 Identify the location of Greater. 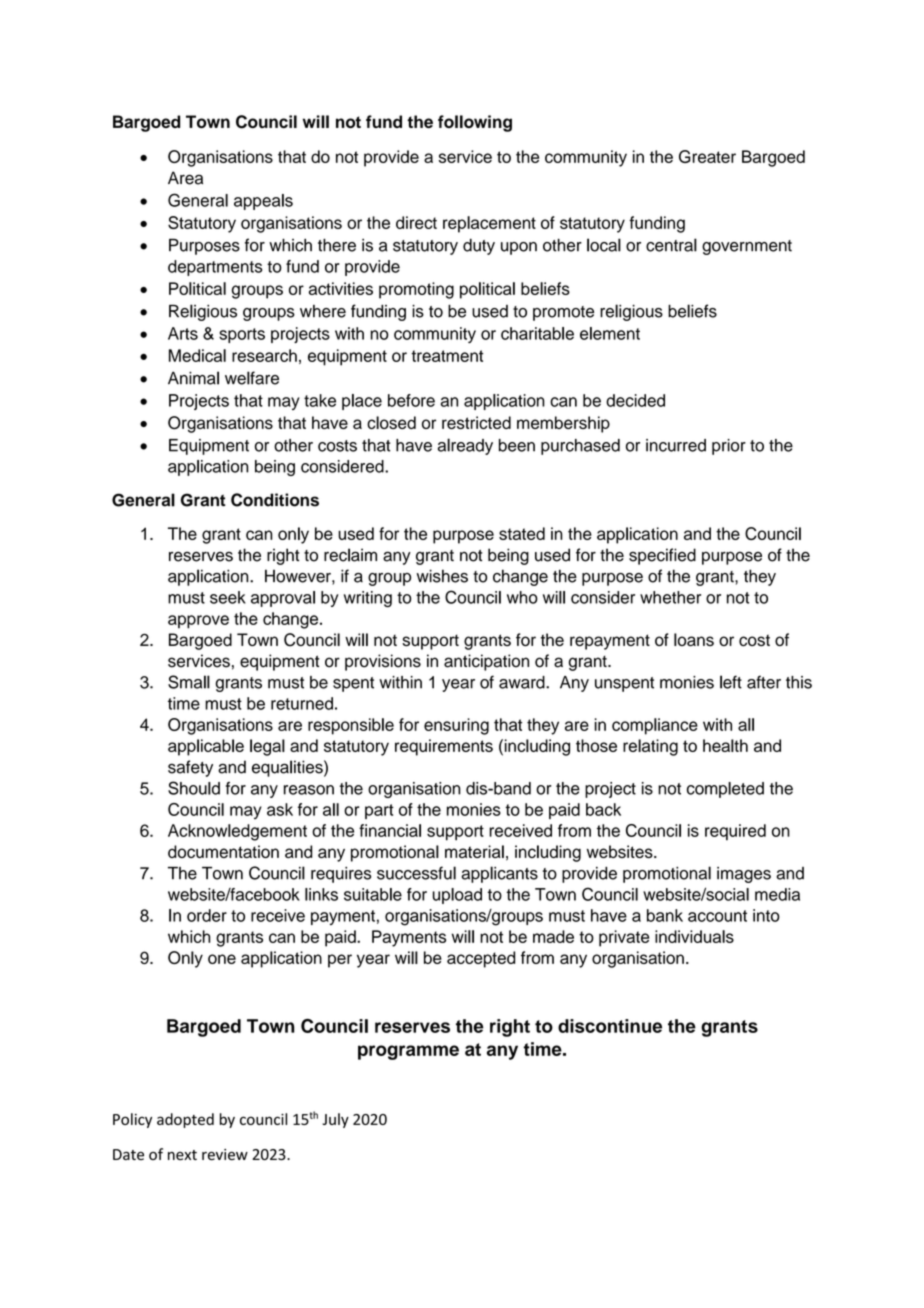
(707, 156).
